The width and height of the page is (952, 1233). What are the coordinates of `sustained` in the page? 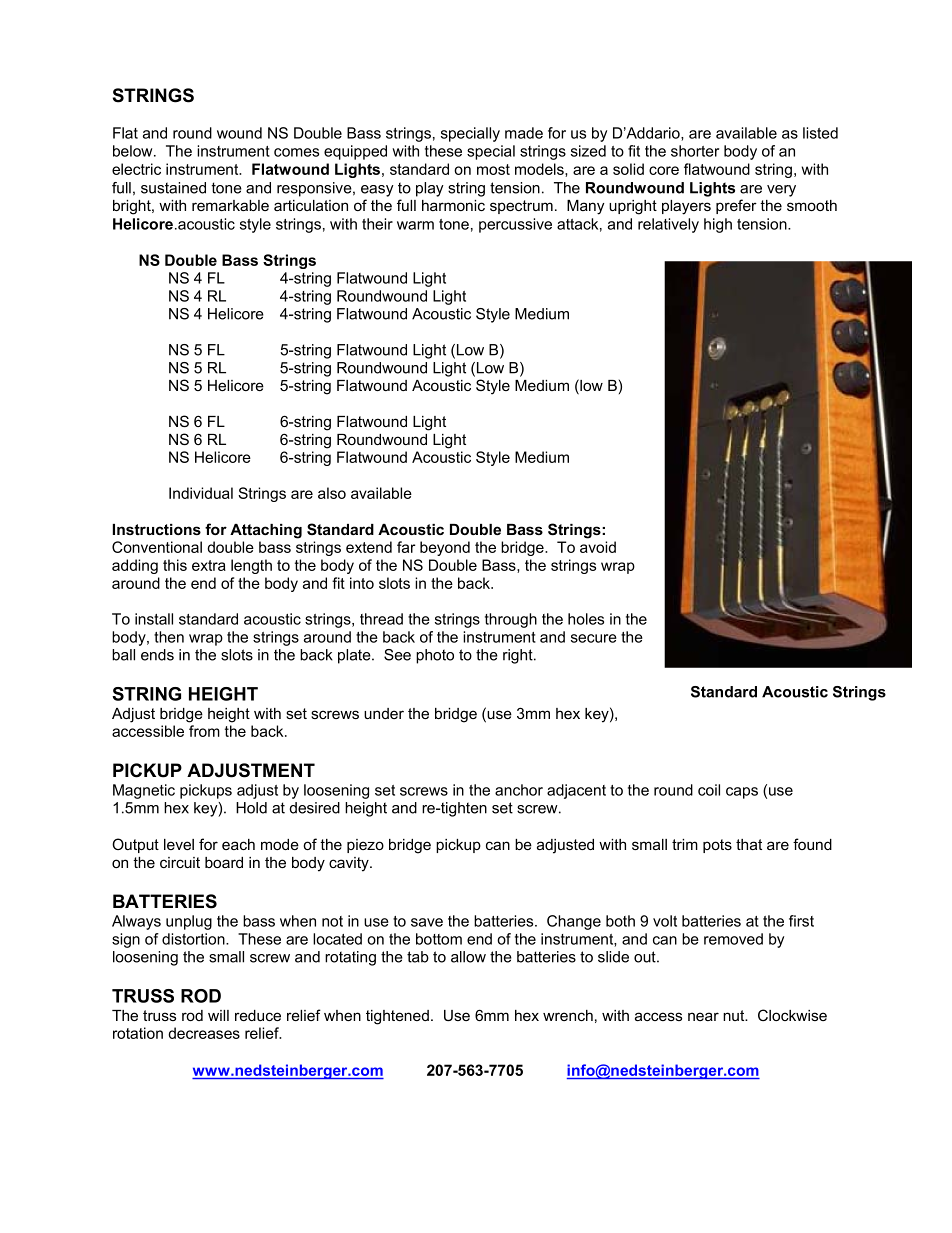 It's located at (173, 188).
